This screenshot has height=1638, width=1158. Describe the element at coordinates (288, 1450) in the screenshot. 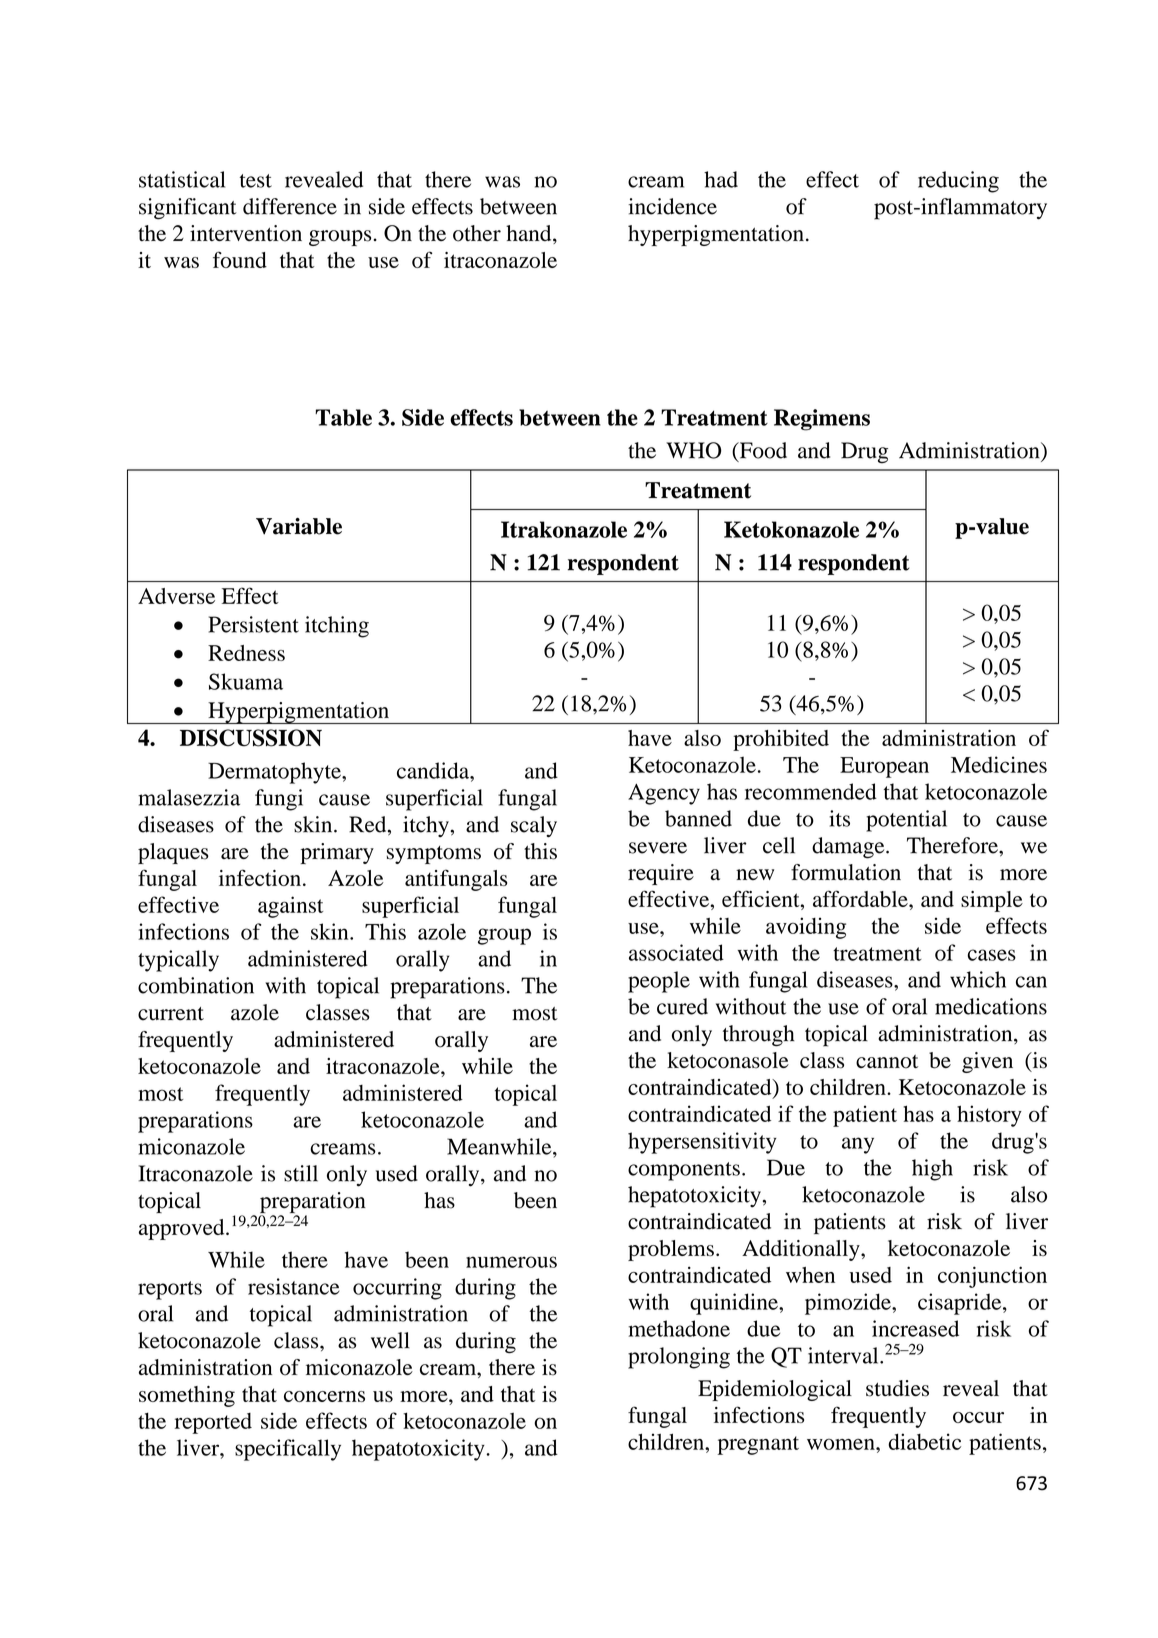

I see `specifically` at that location.
